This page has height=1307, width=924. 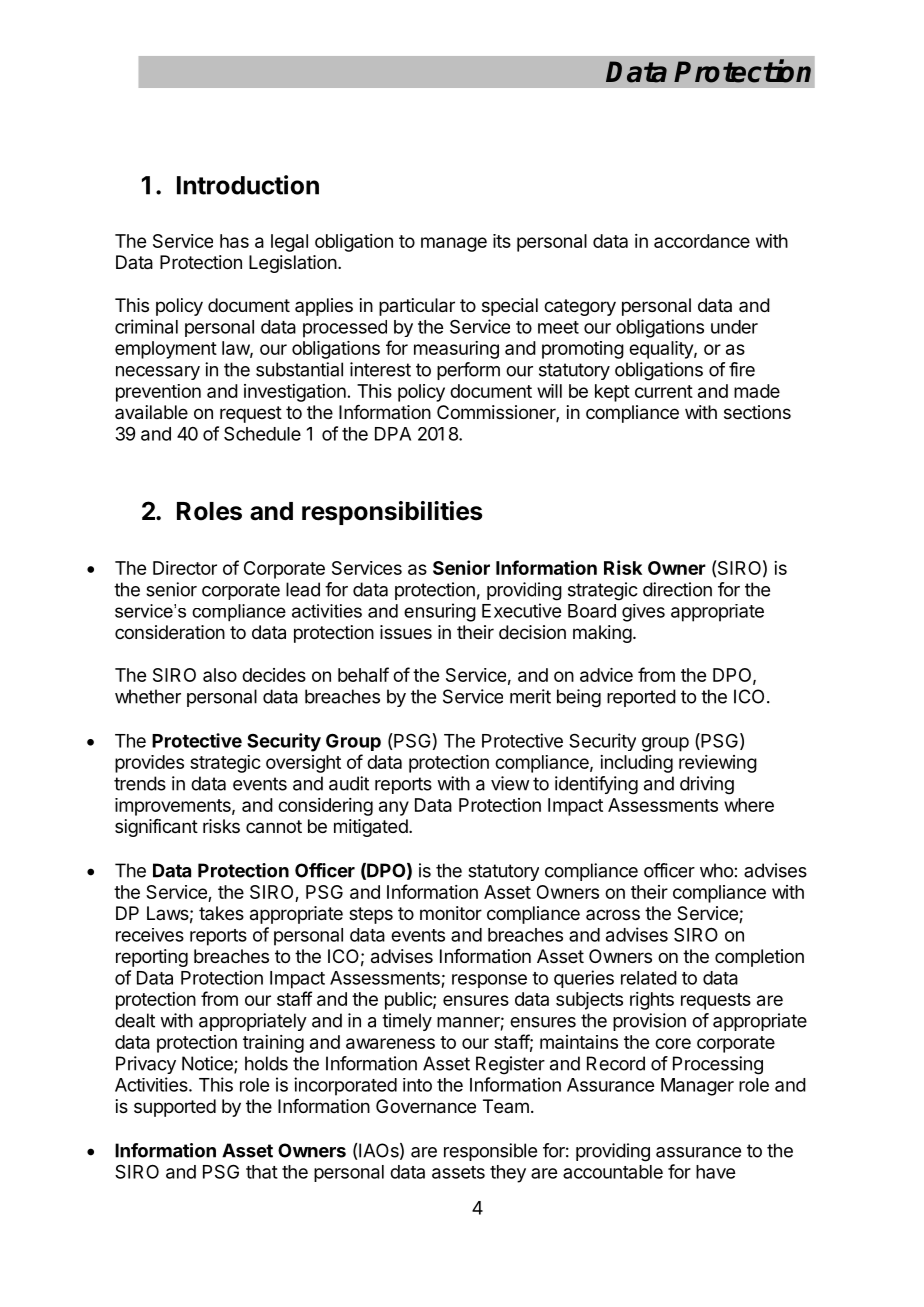 I want to click on its, so click(x=502, y=241).
